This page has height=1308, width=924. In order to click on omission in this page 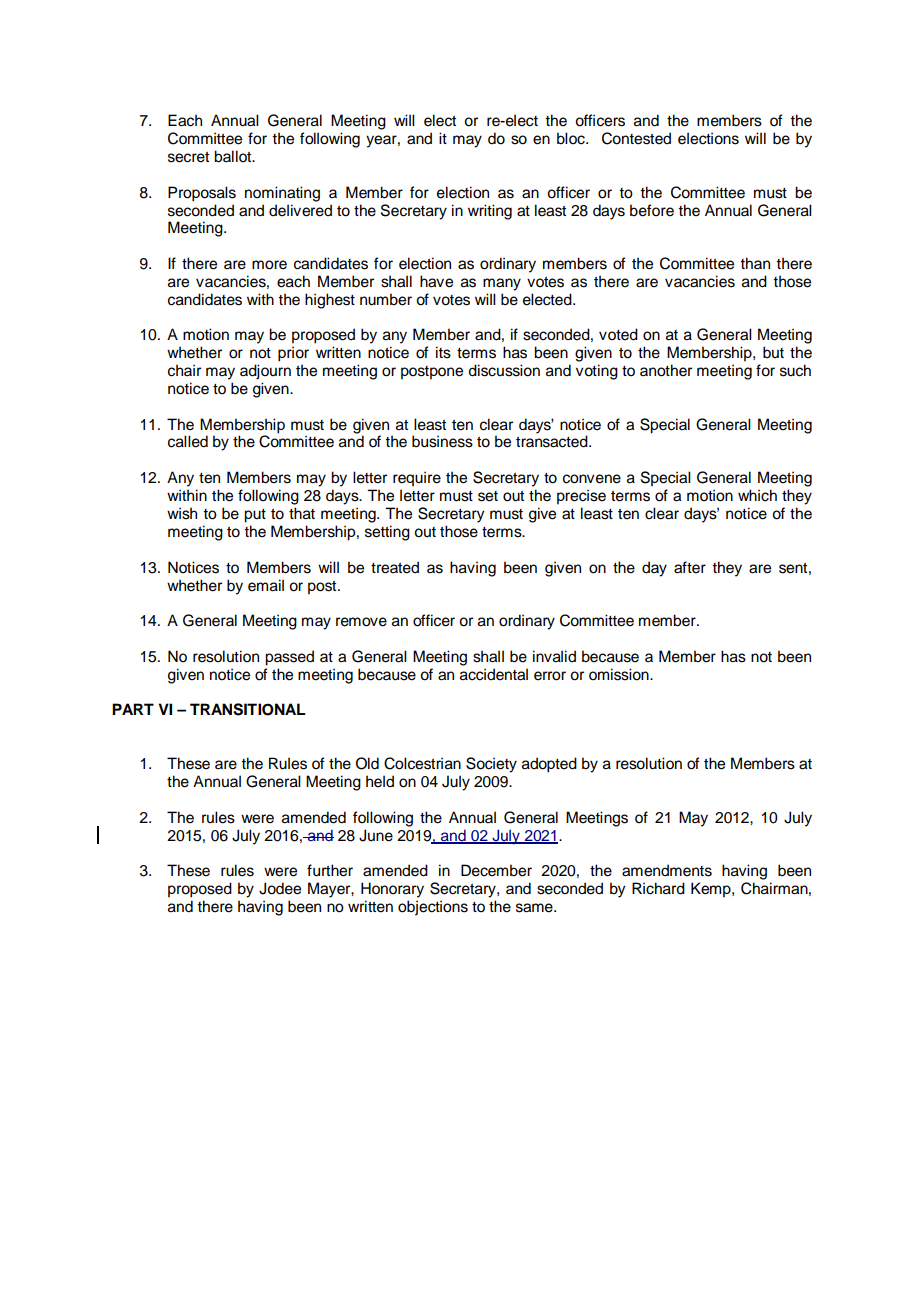, I will do `click(620, 674)`.
